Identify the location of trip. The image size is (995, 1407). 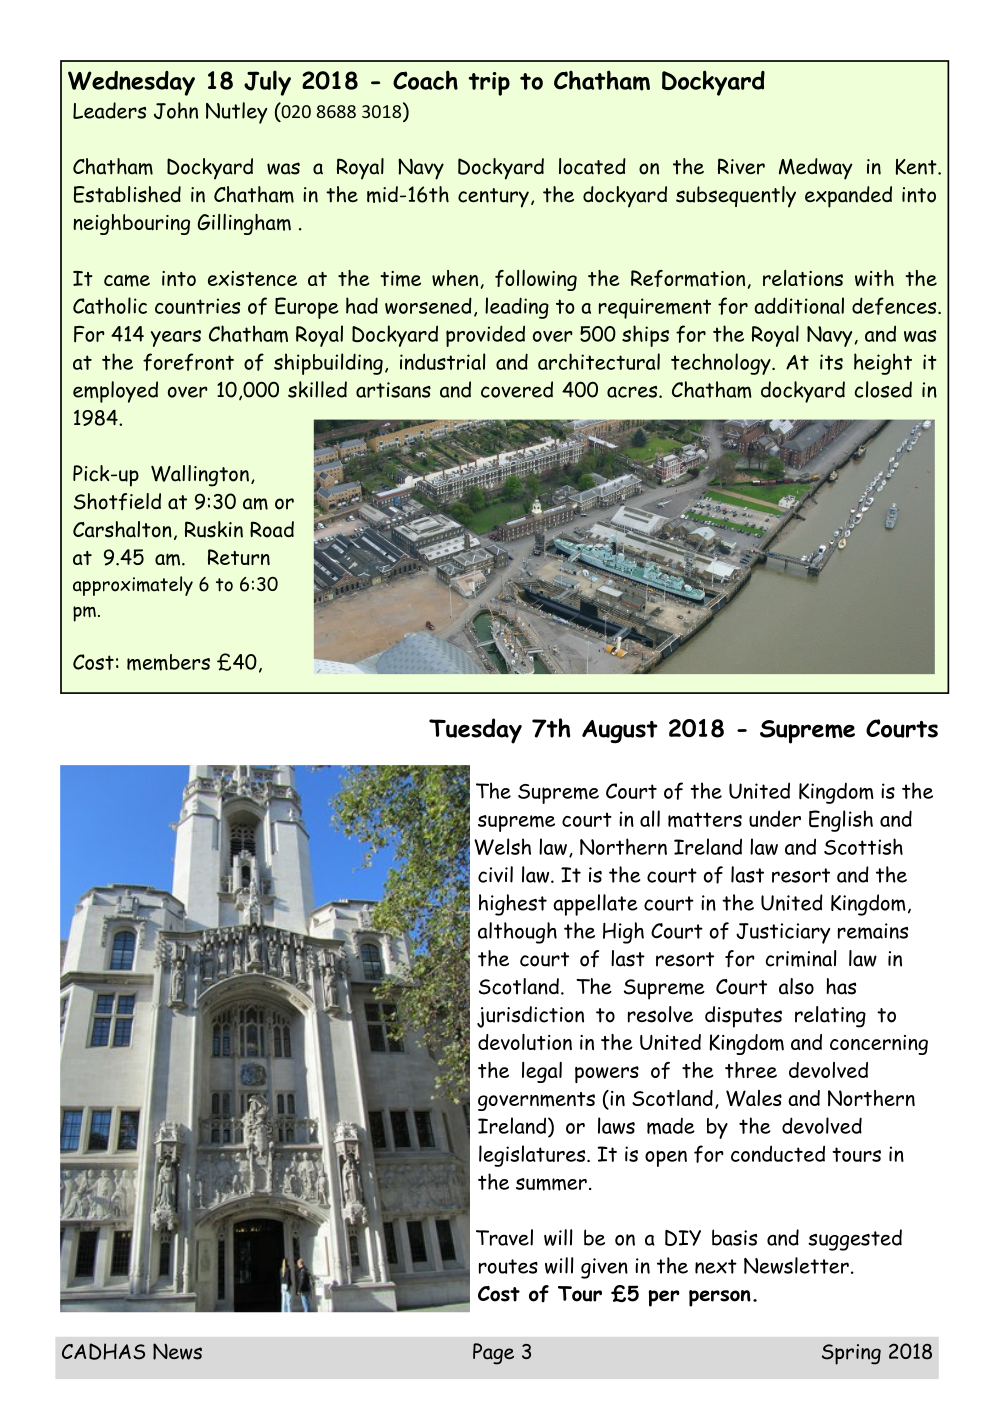
(489, 84).
